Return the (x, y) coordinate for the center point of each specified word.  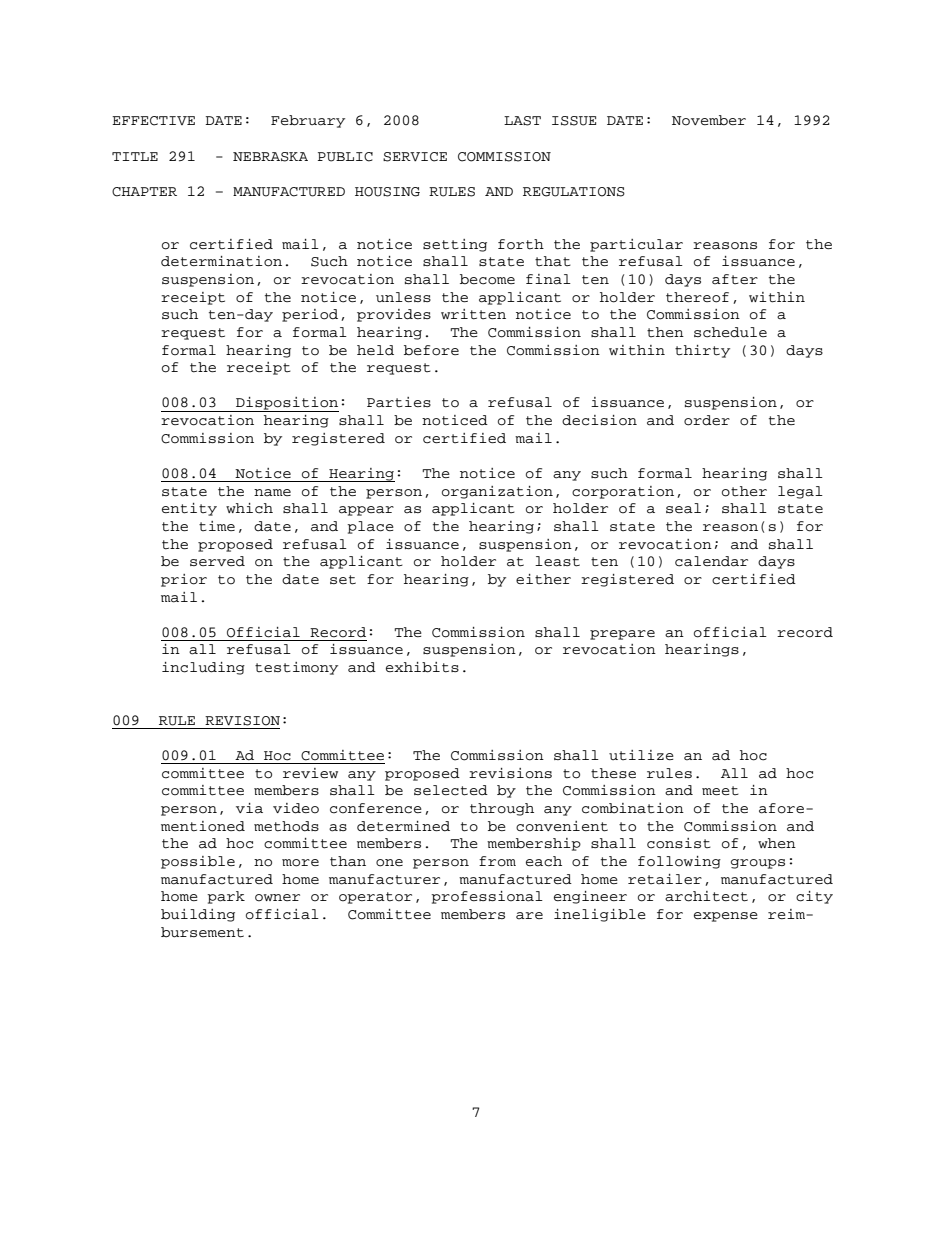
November (709, 120)
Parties (399, 402)
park (226, 897)
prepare (622, 635)
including (203, 668)
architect (706, 896)
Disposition (286, 404)
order (707, 420)
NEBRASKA (270, 157)
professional (487, 897)
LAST (522, 121)
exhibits (422, 667)
